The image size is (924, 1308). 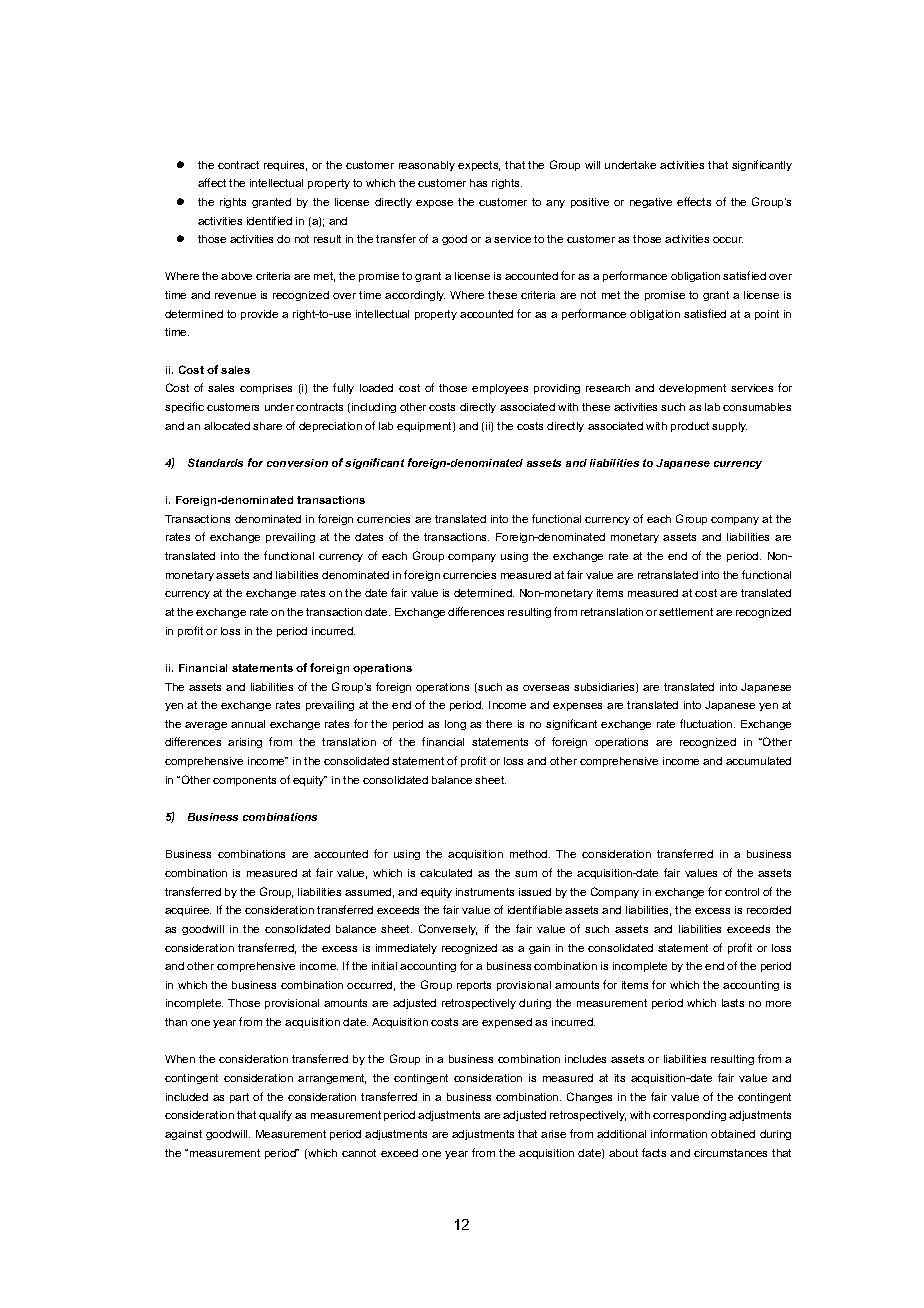 What do you see at coordinates (478, 183) in the screenshot?
I see `has` at bounding box center [478, 183].
